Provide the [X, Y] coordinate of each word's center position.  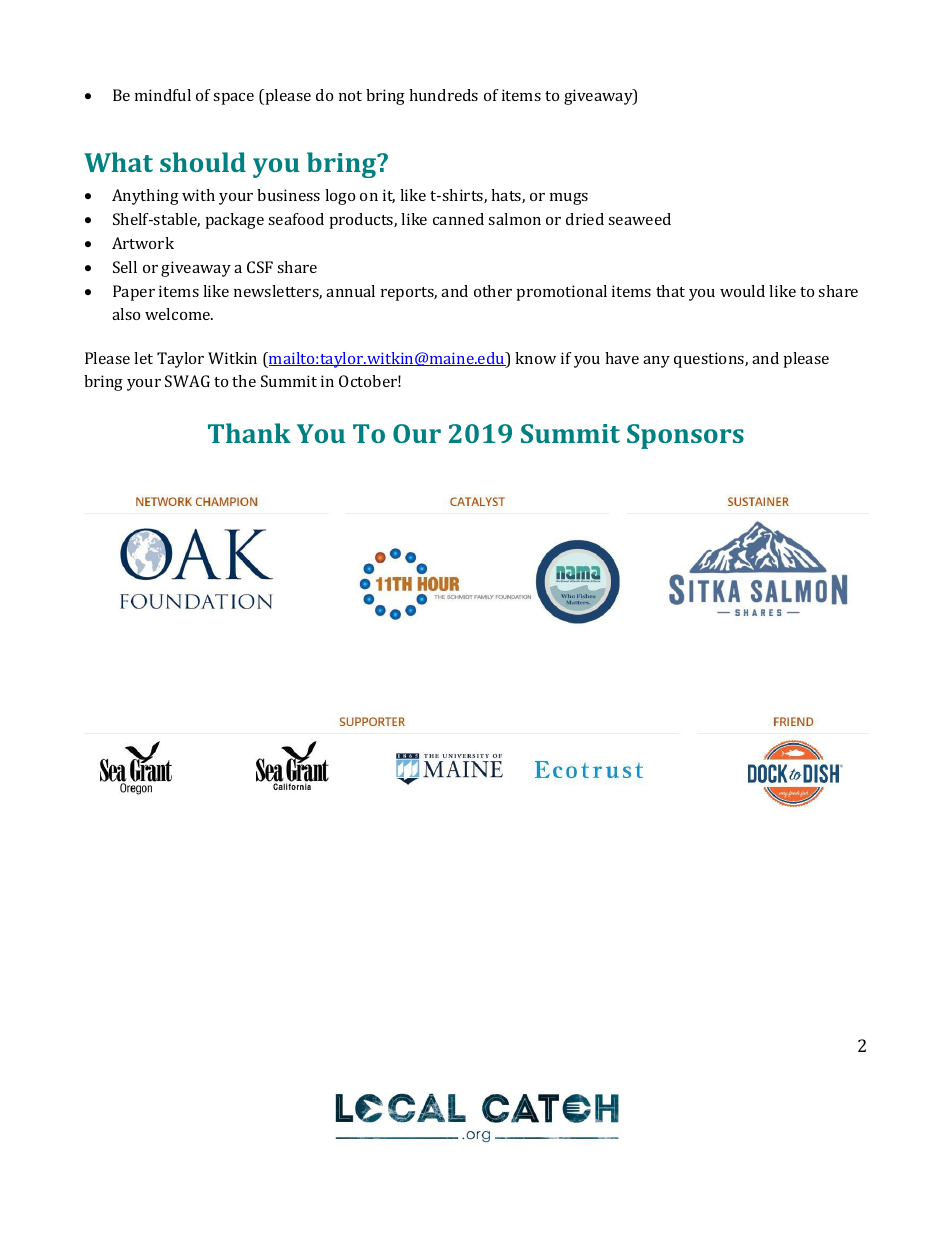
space [233, 99]
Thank [249, 433]
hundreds [443, 95]
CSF [260, 267]
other [493, 291]
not [350, 96]
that [670, 291]
